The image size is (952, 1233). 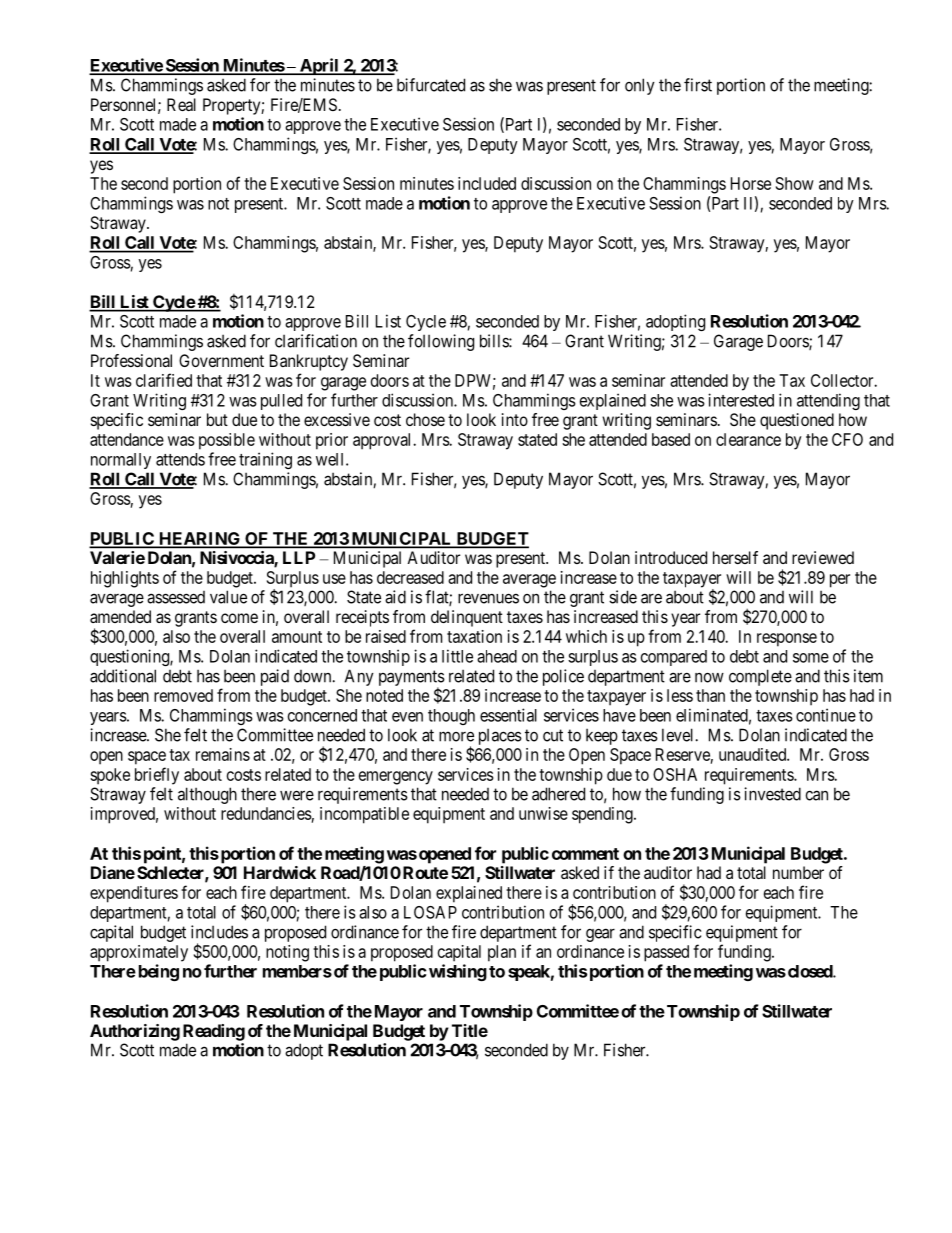 What do you see at coordinates (441, 342) in the screenshot?
I see `following` at bounding box center [441, 342].
